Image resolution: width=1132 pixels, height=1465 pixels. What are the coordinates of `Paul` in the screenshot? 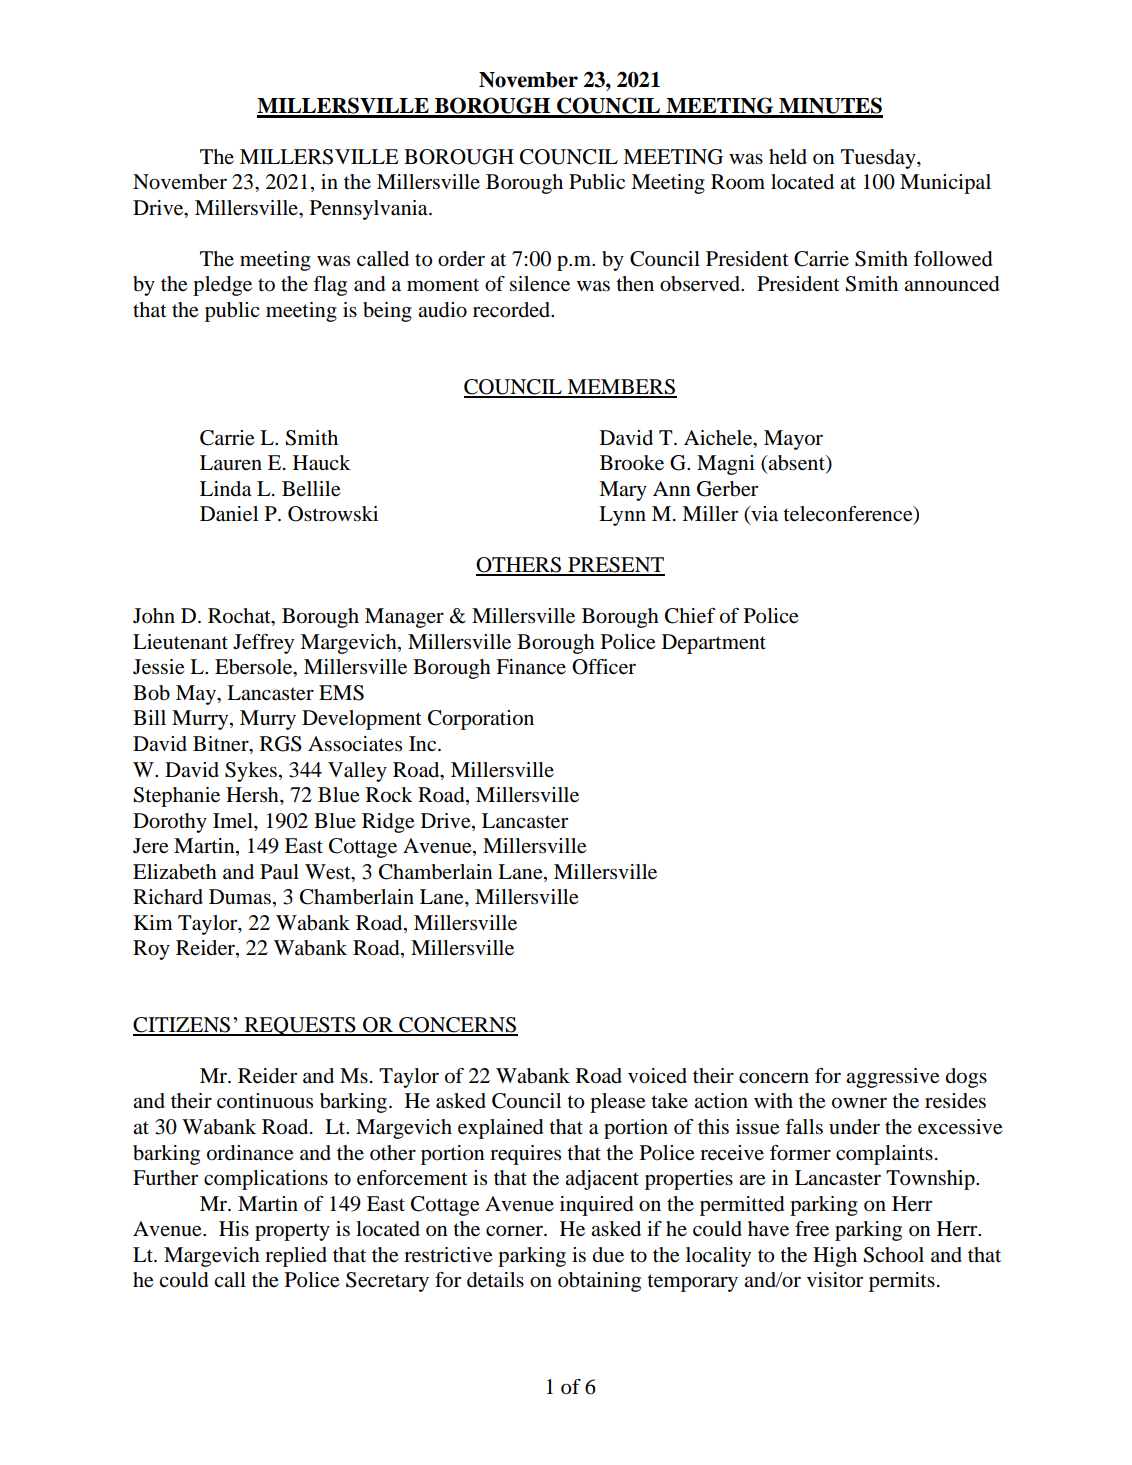 It's located at (279, 872).
